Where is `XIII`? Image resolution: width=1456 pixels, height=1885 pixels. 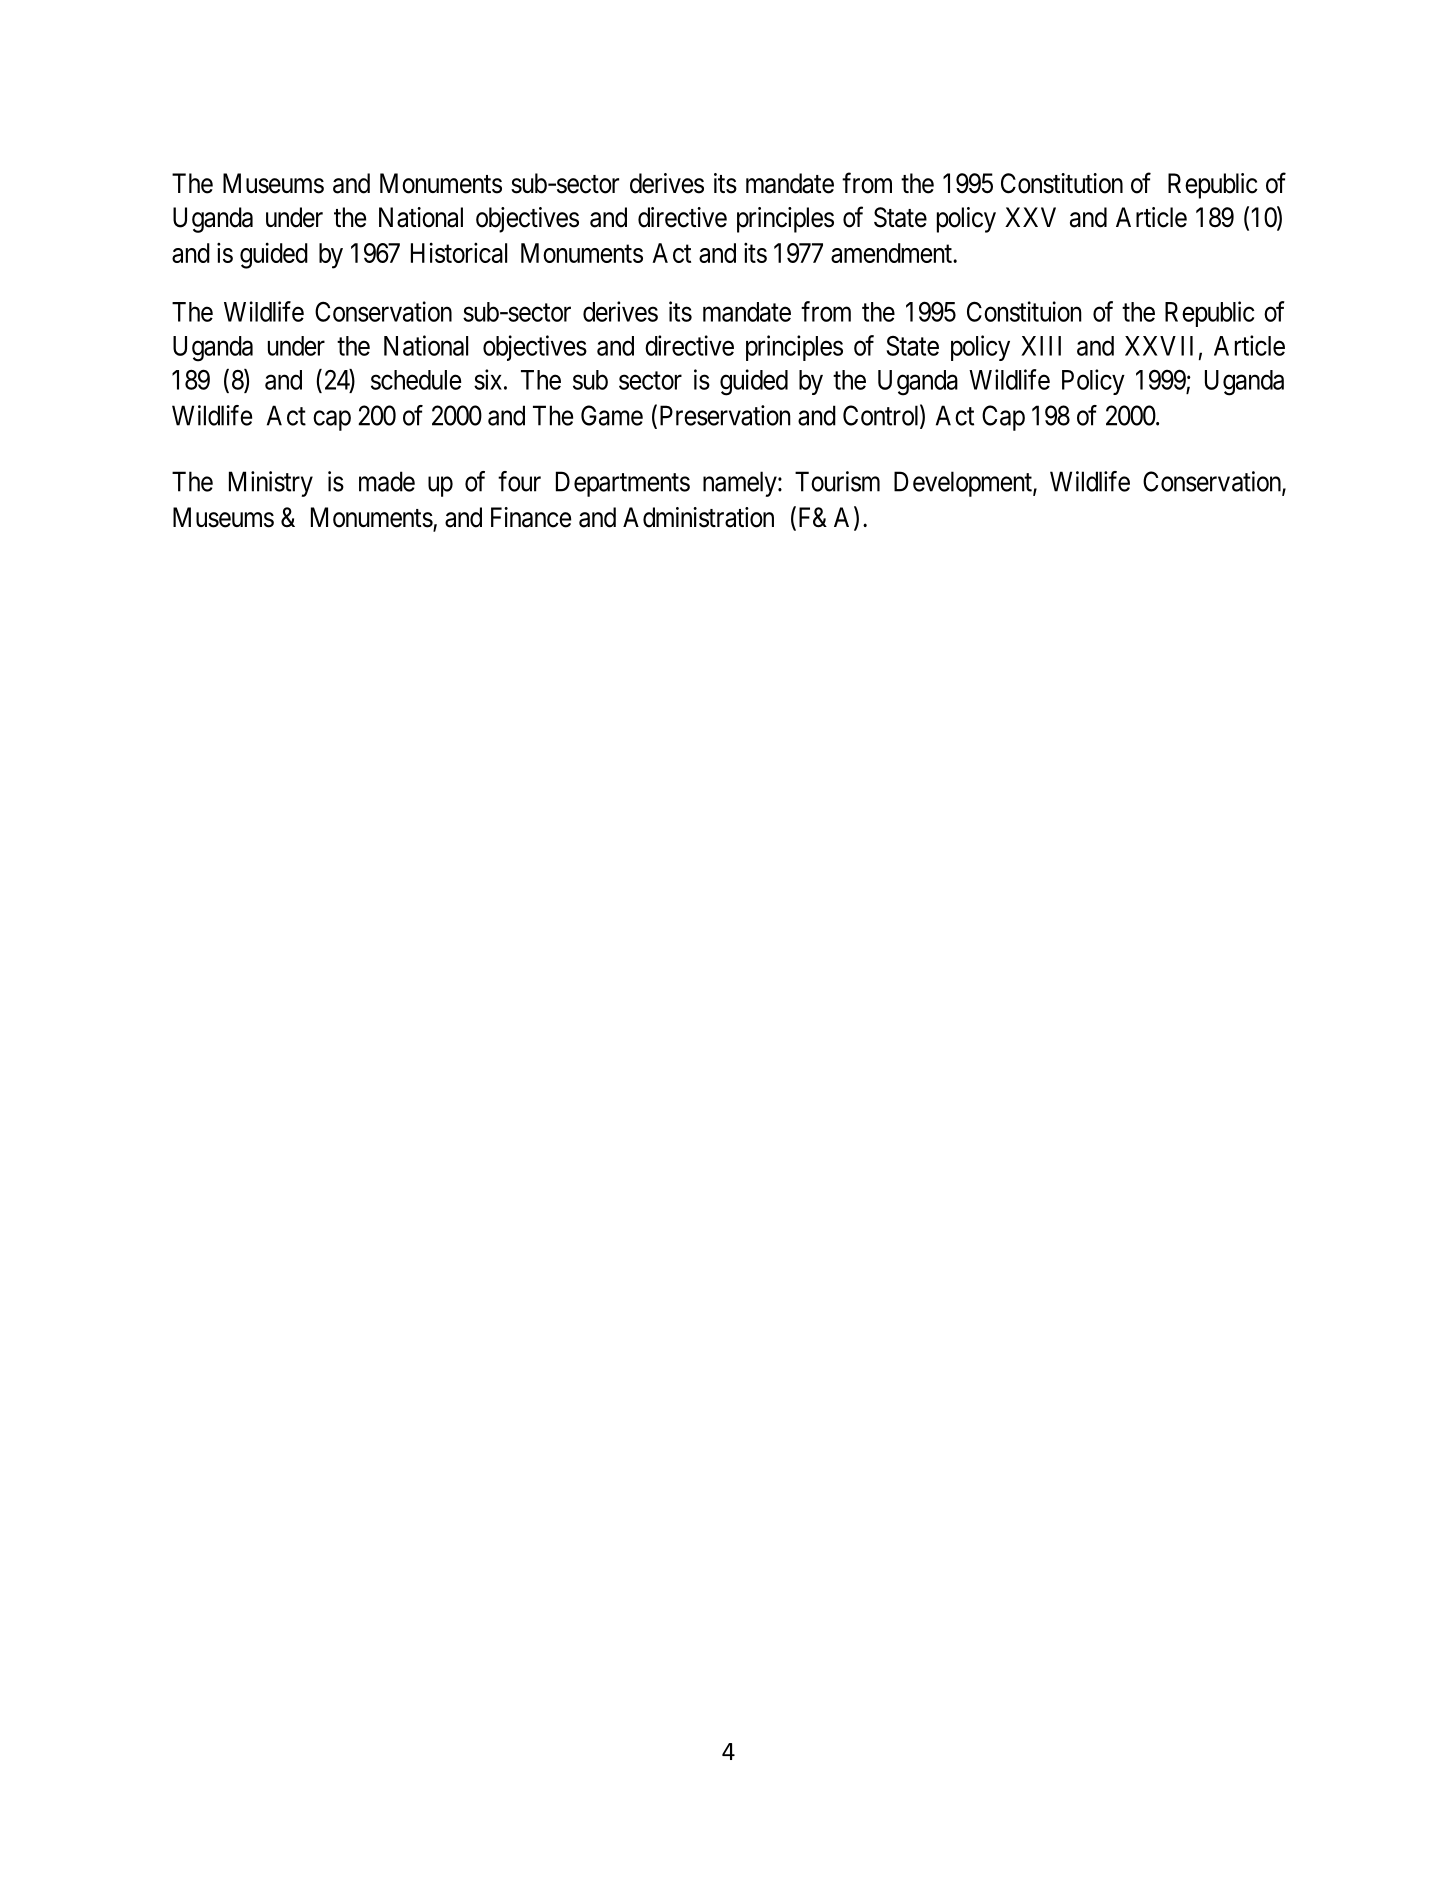 XIII is located at coordinates (1041, 346).
